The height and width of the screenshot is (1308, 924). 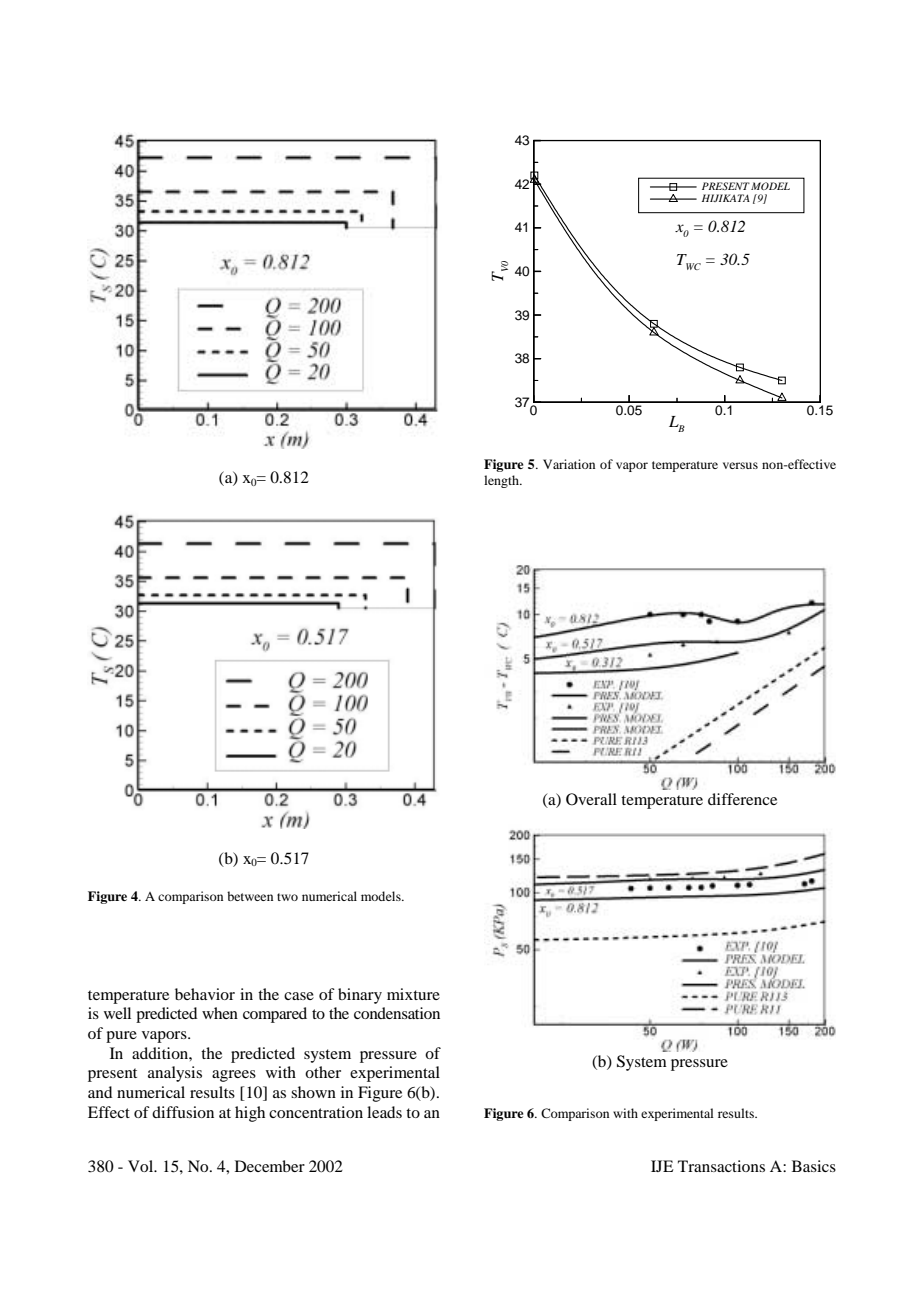 What do you see at coordinates (569, 464) in the screenshot?
I see `Variation` at bounding box center [569, 464].
